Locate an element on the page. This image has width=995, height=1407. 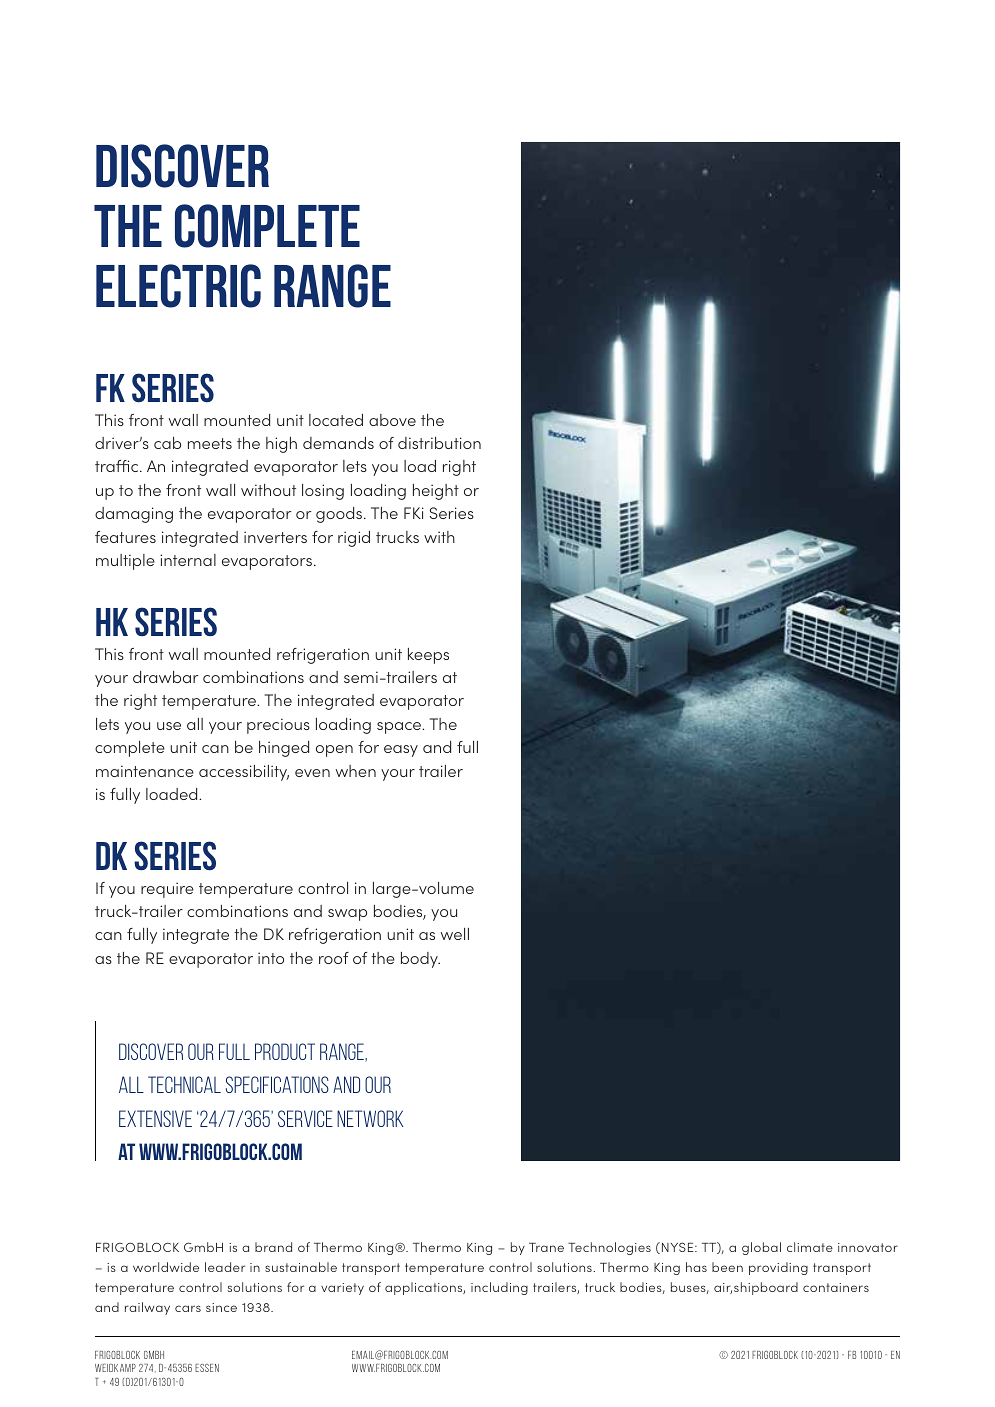
since is located at coordinates (221, 1307).
